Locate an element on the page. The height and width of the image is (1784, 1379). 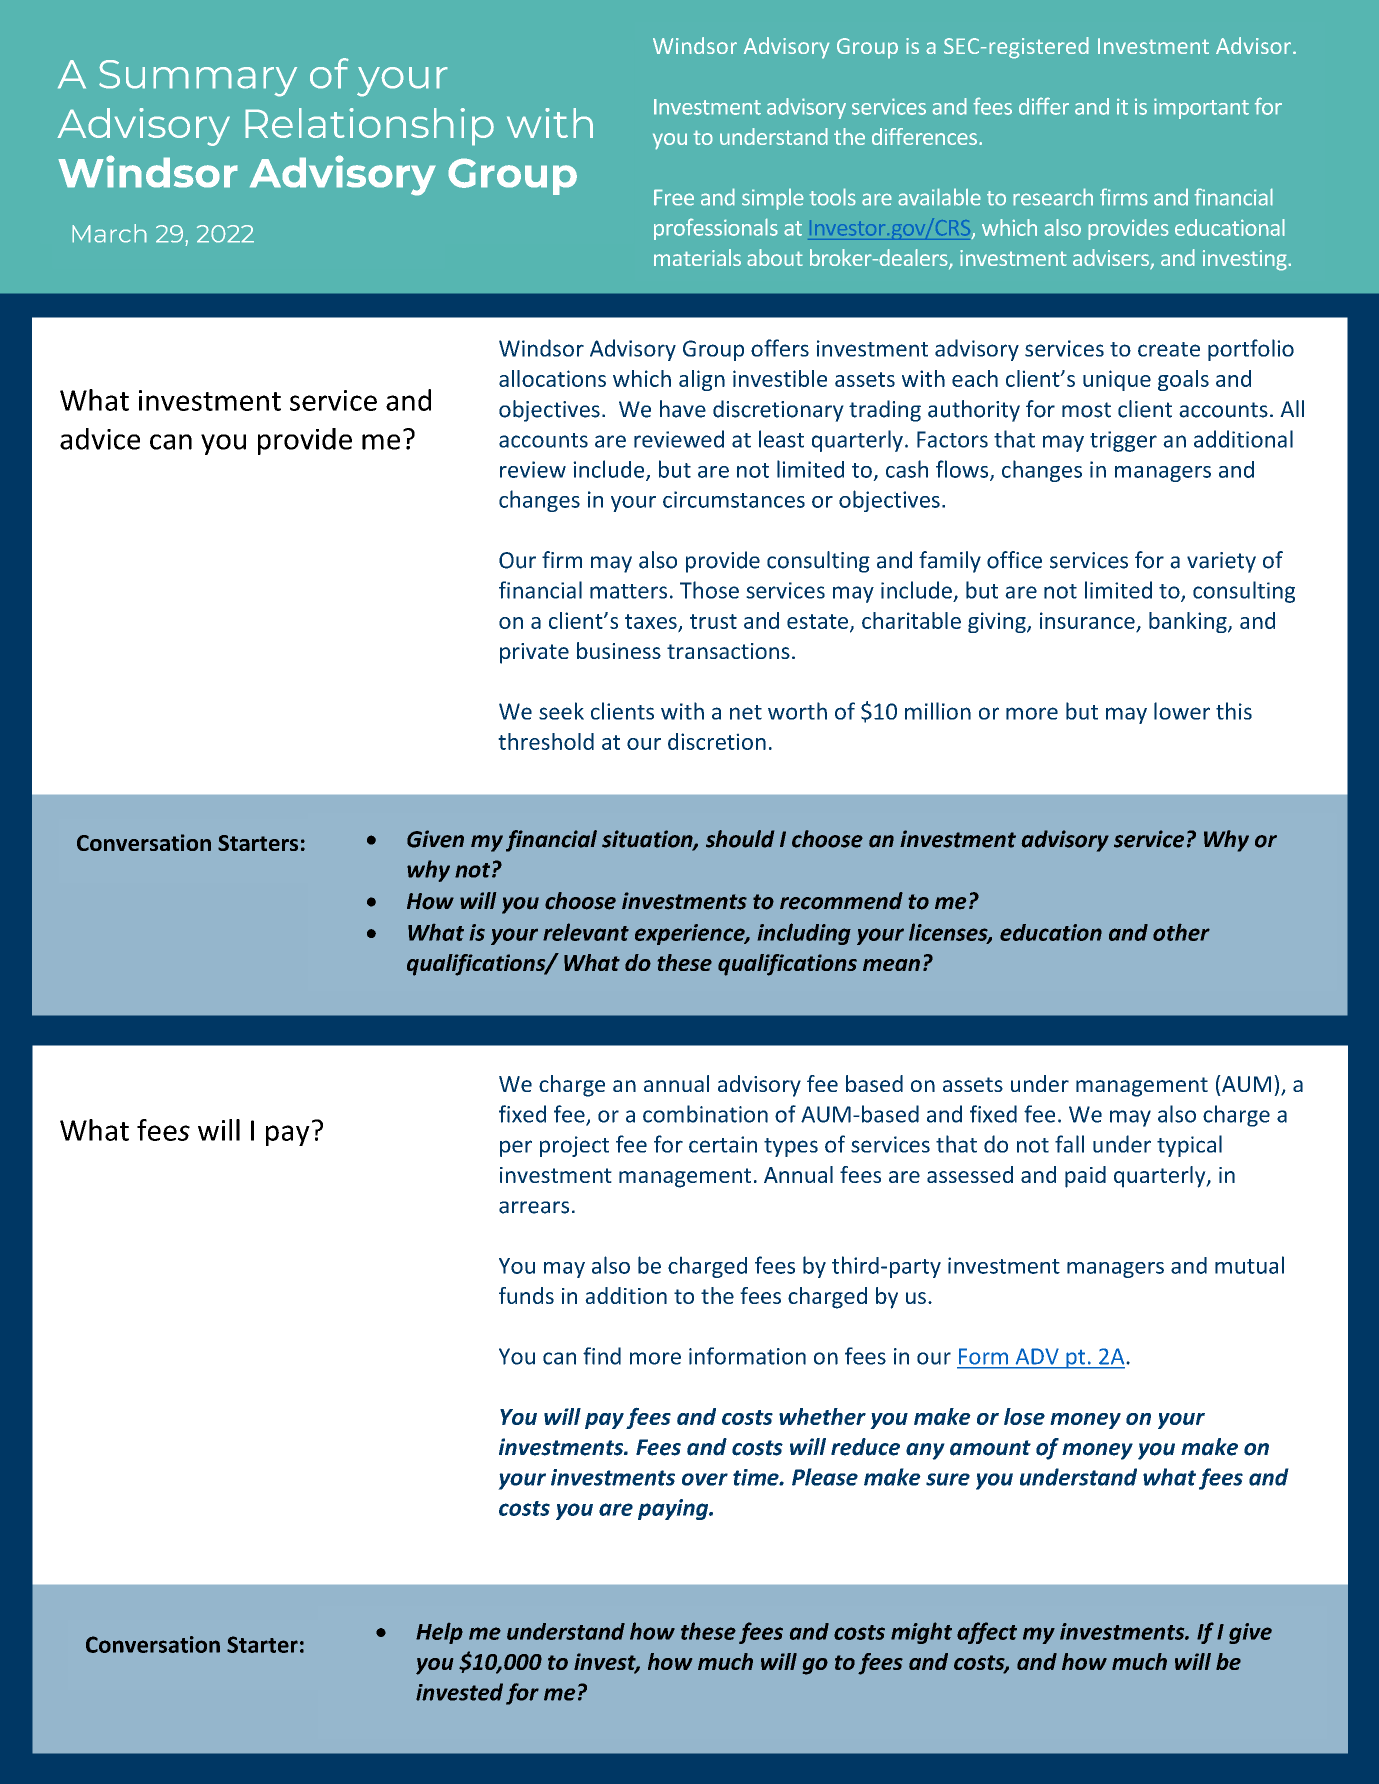
insurance is located at coordinates (1087, 620).
